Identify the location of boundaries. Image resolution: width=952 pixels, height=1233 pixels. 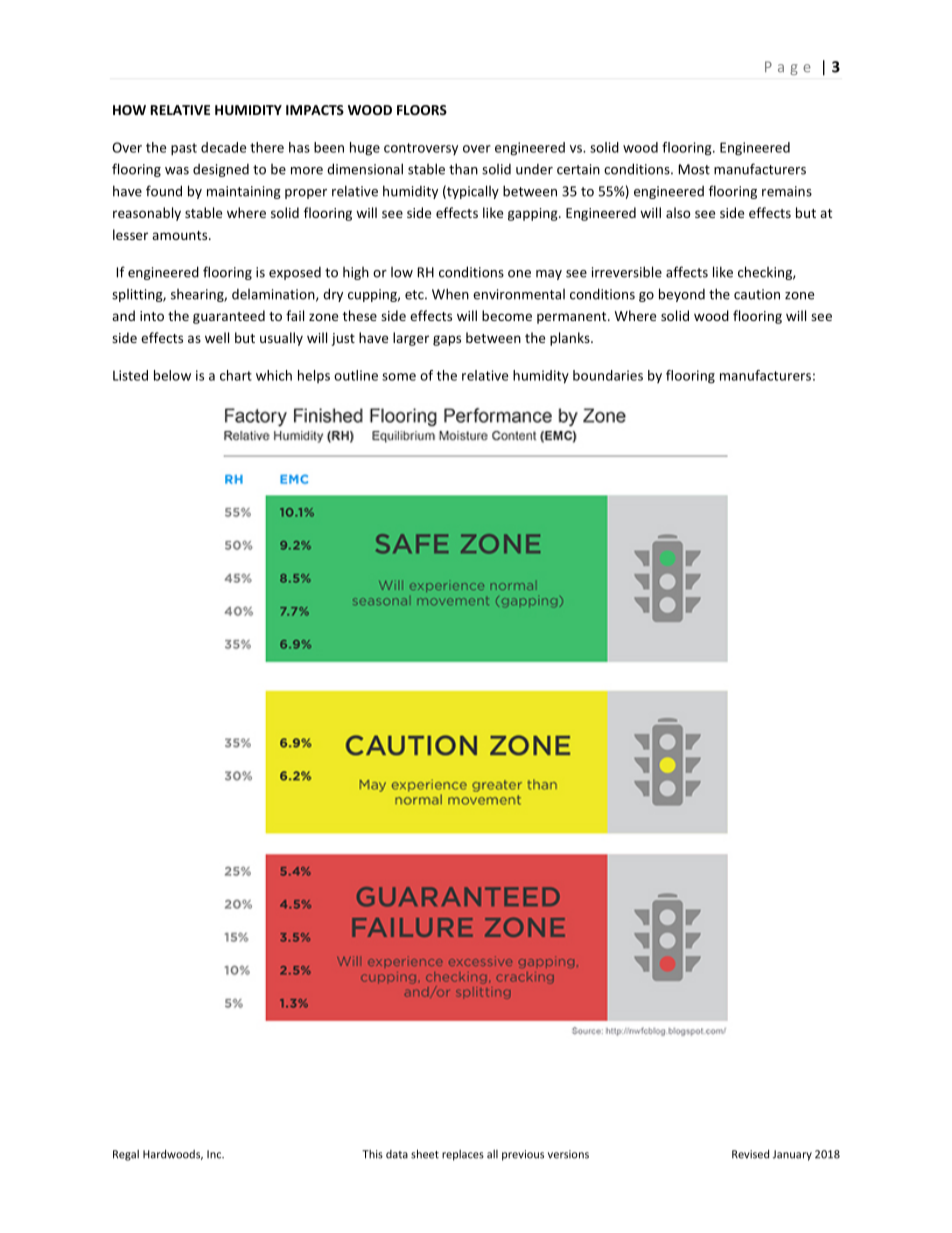
(608, 375).
